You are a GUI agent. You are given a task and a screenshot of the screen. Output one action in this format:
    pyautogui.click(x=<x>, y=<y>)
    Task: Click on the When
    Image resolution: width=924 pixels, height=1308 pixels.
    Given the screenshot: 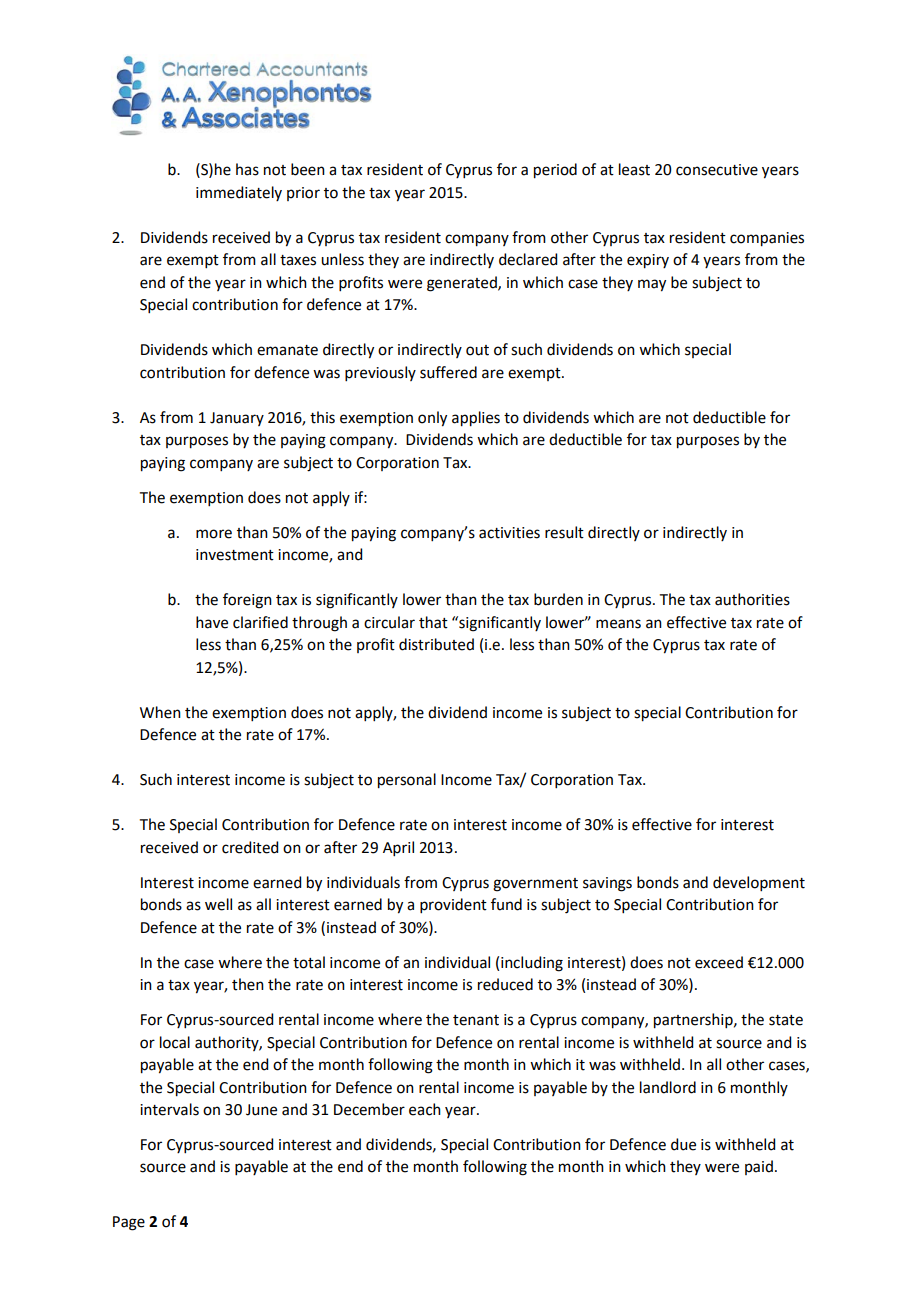 What is the action you would take?
    pyautogui.click(x=160, y=712)
